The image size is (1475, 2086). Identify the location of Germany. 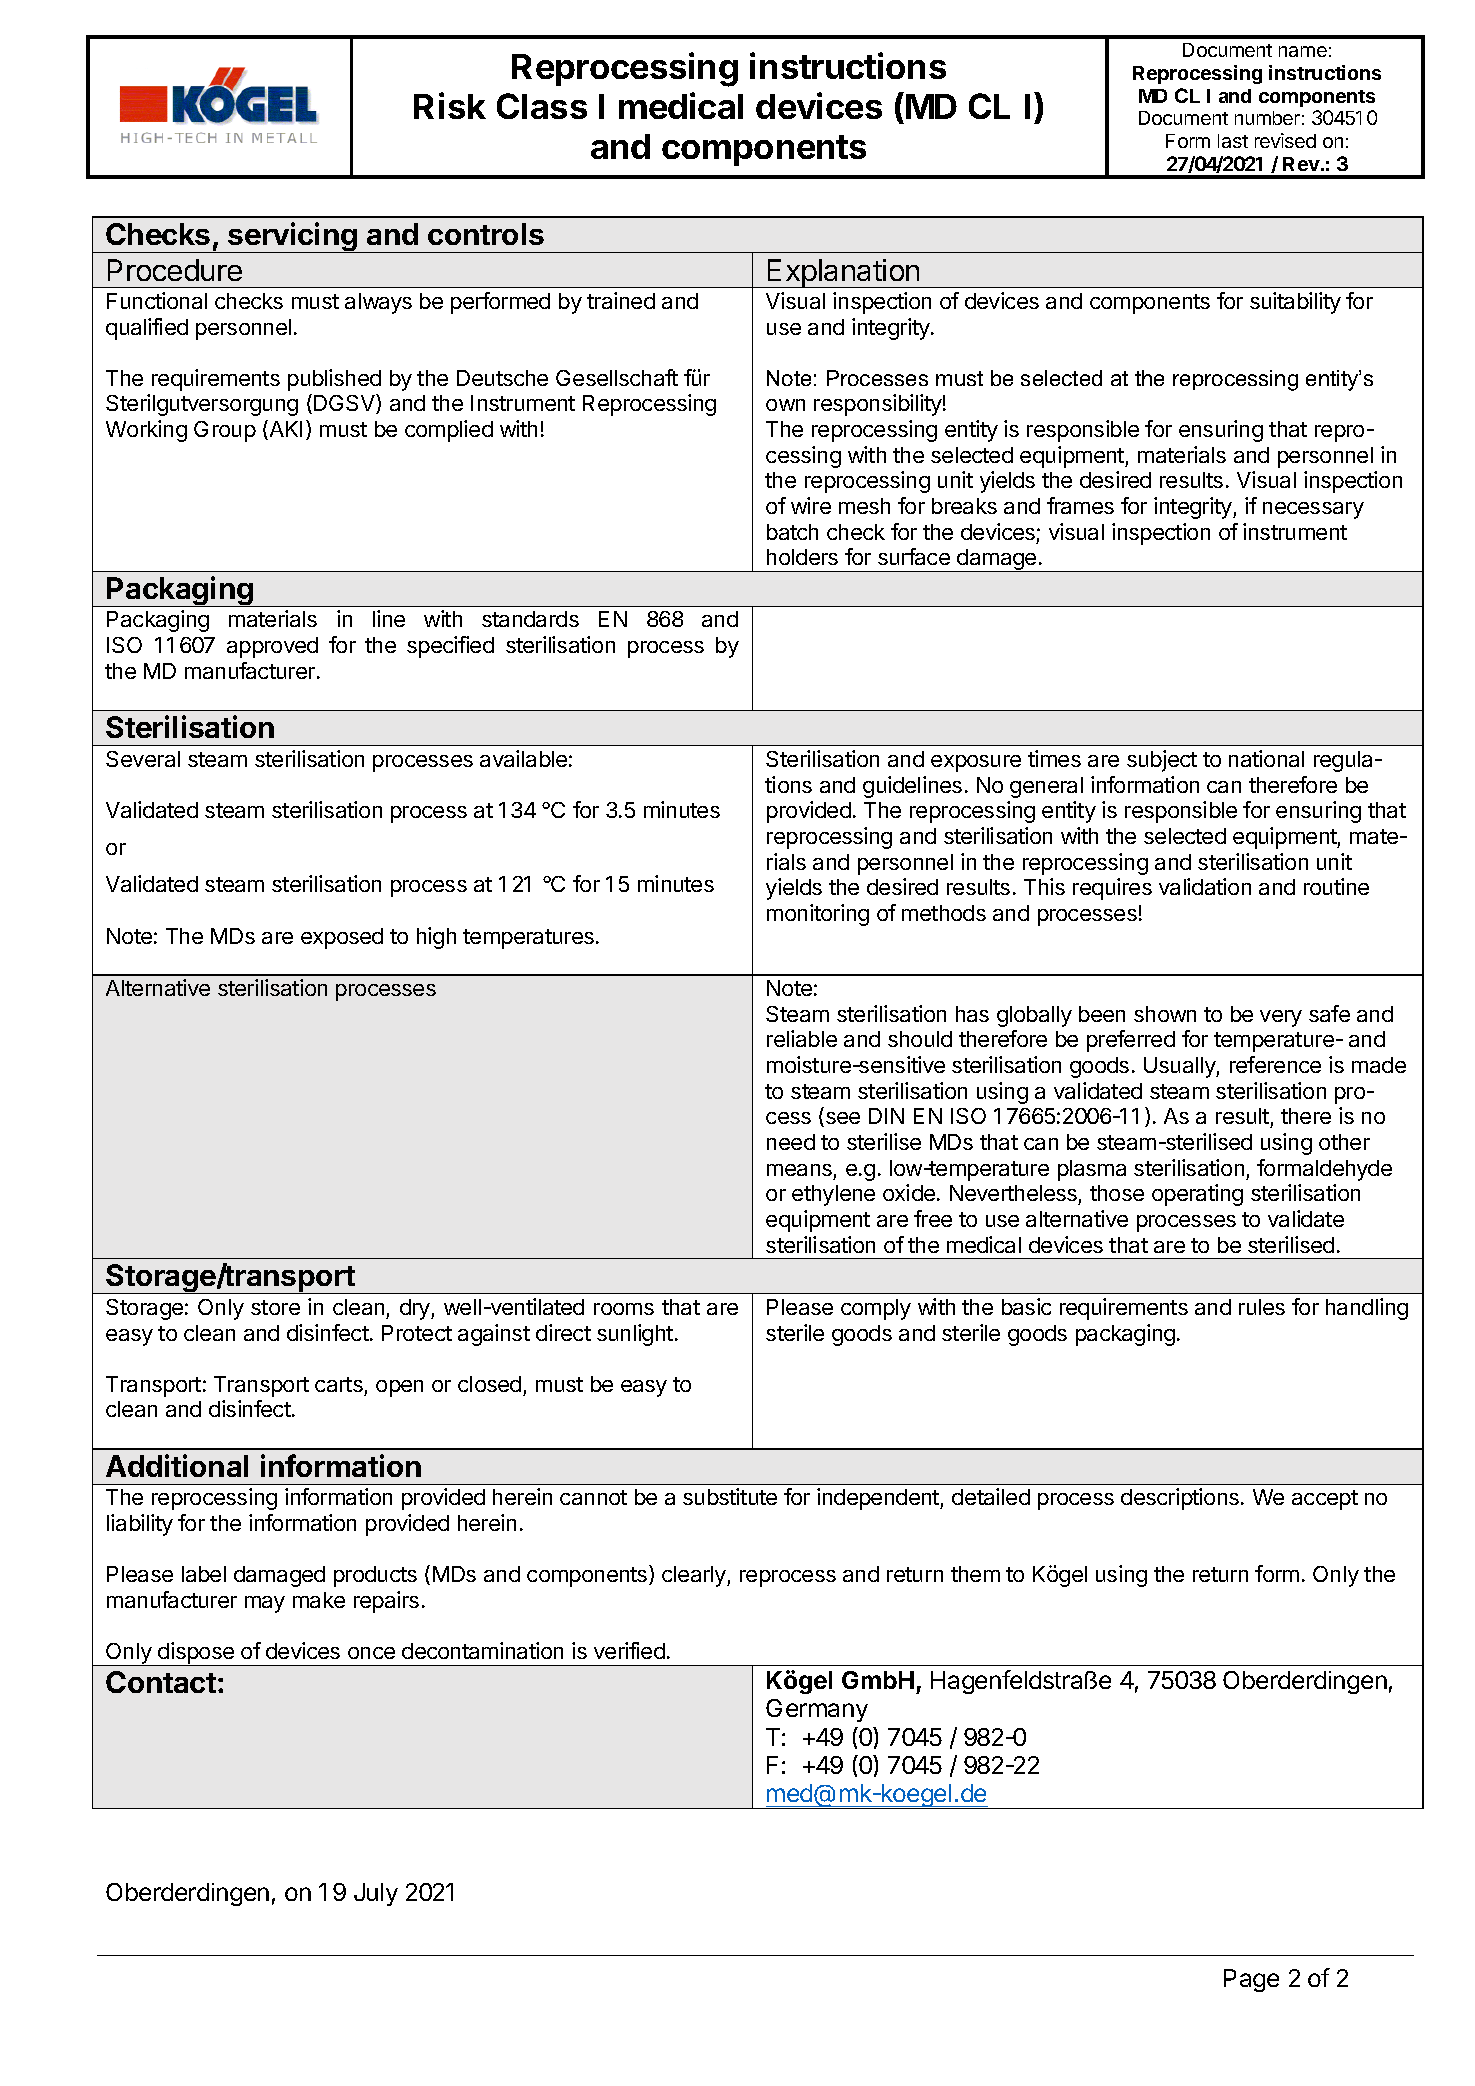
(817, 1710).
